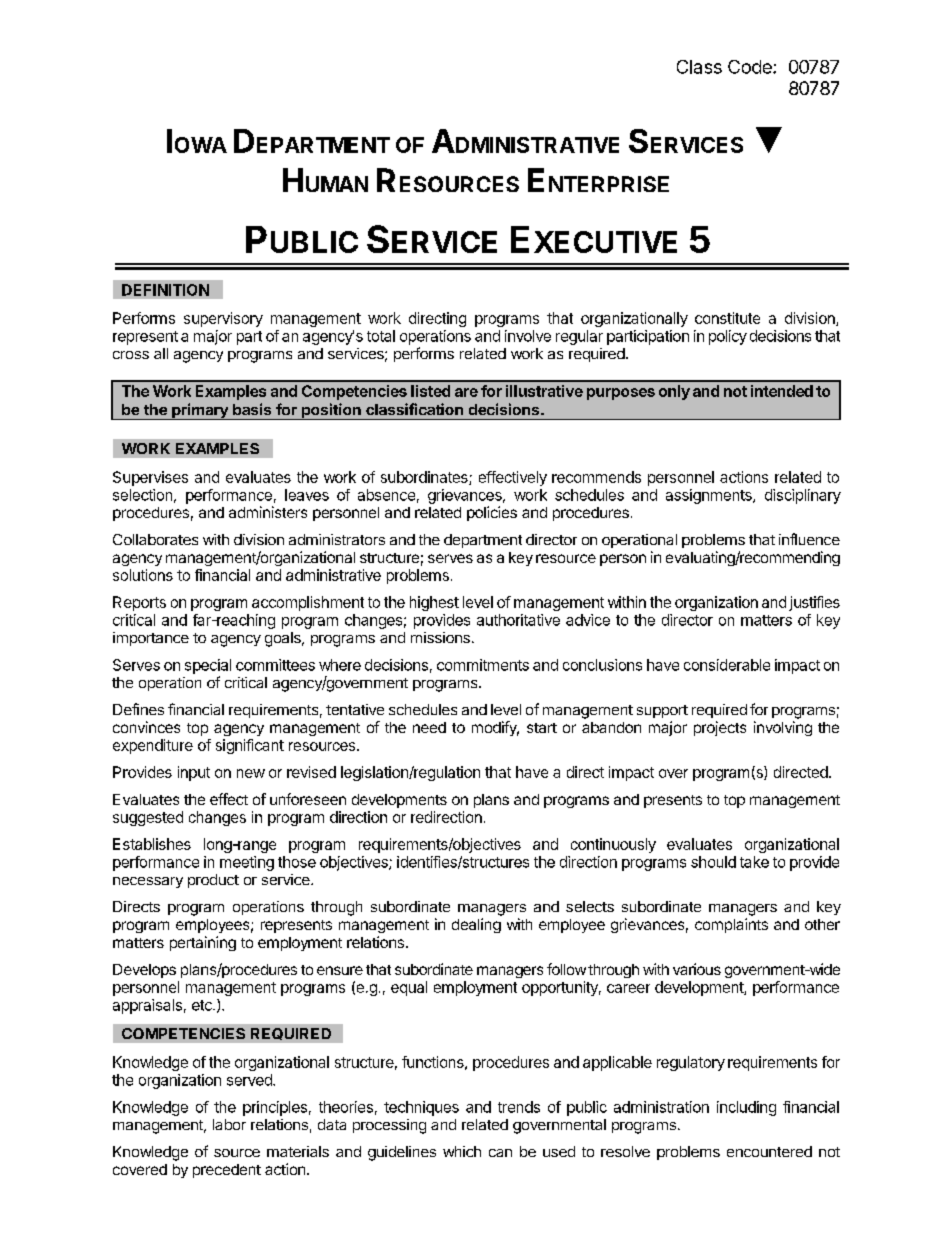 The height and width of the page is (1233, 952). What do you see at coordinates (727, 318) in the page?
I see `constitute` at bounding box center [727, 318].
